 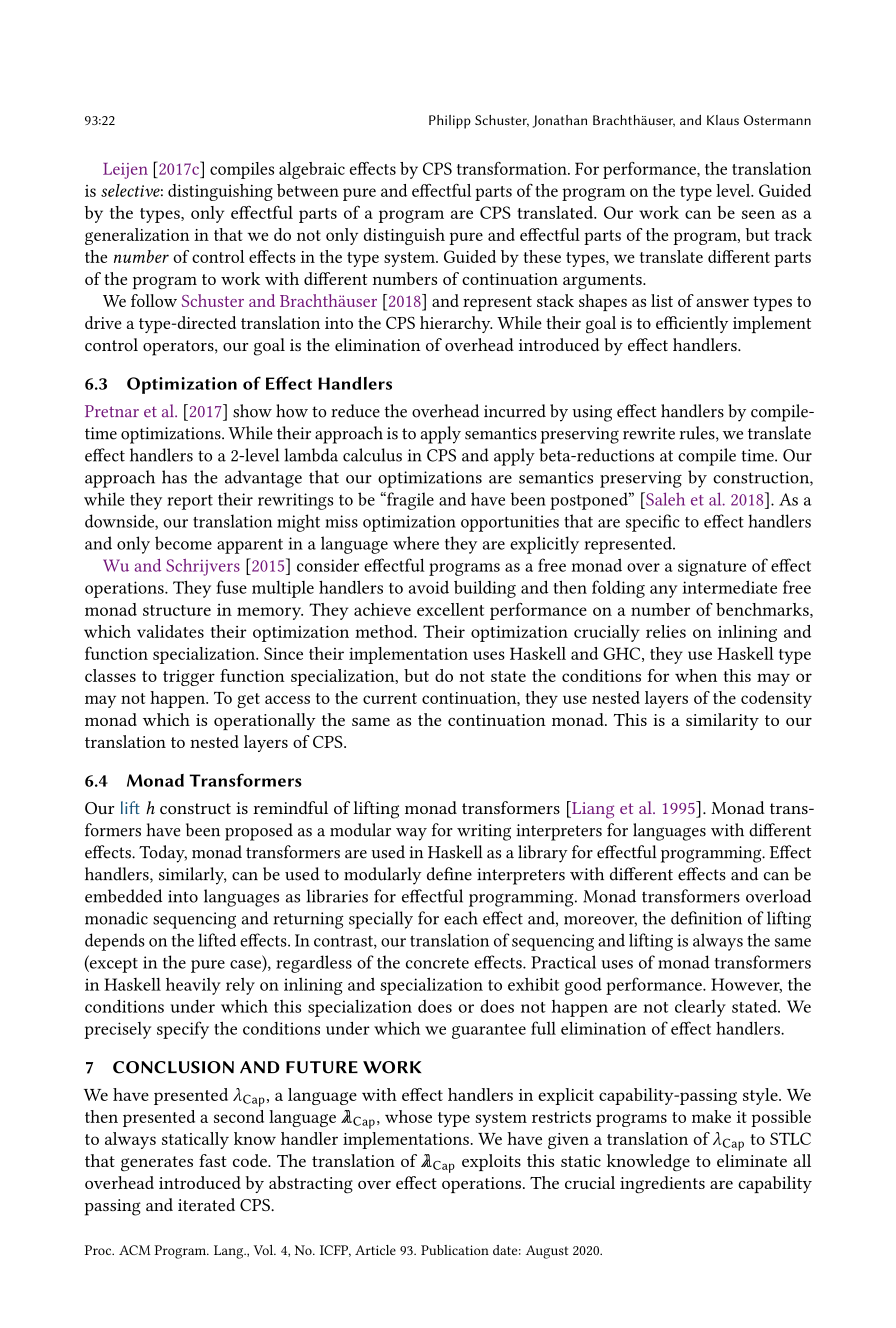 I want to click on Publication, so click(x=455, y=1250).
